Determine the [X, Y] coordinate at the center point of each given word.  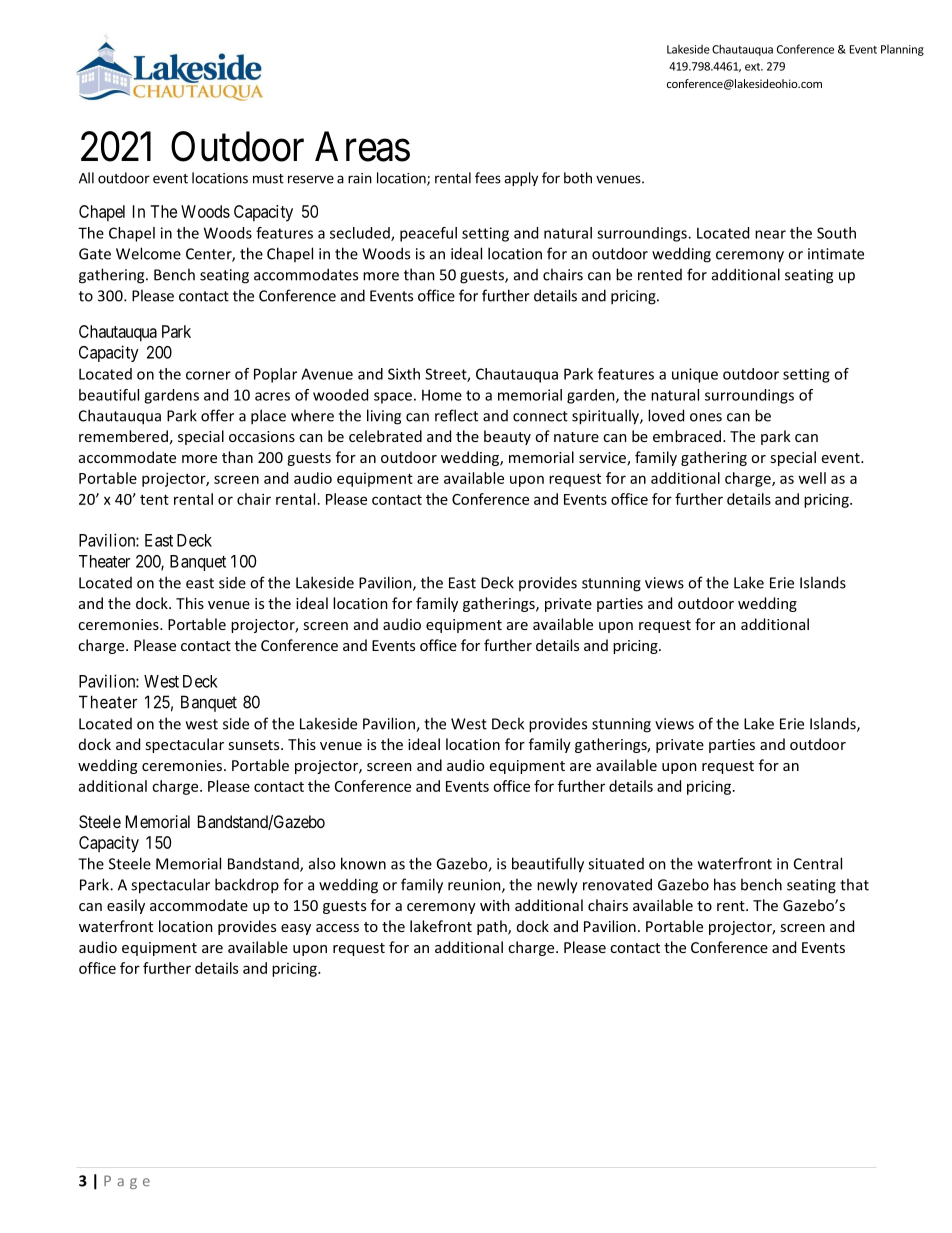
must [268, 179]
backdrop [247, 886]
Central [818, 863]
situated [616, 864]
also [322, 863]
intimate [836, 254]
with [495, 905]
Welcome [148, 253]
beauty [507, 437]
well [812, 478]
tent [154, 500]
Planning [902, 50]
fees [488, 178]
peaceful [428, 234]
